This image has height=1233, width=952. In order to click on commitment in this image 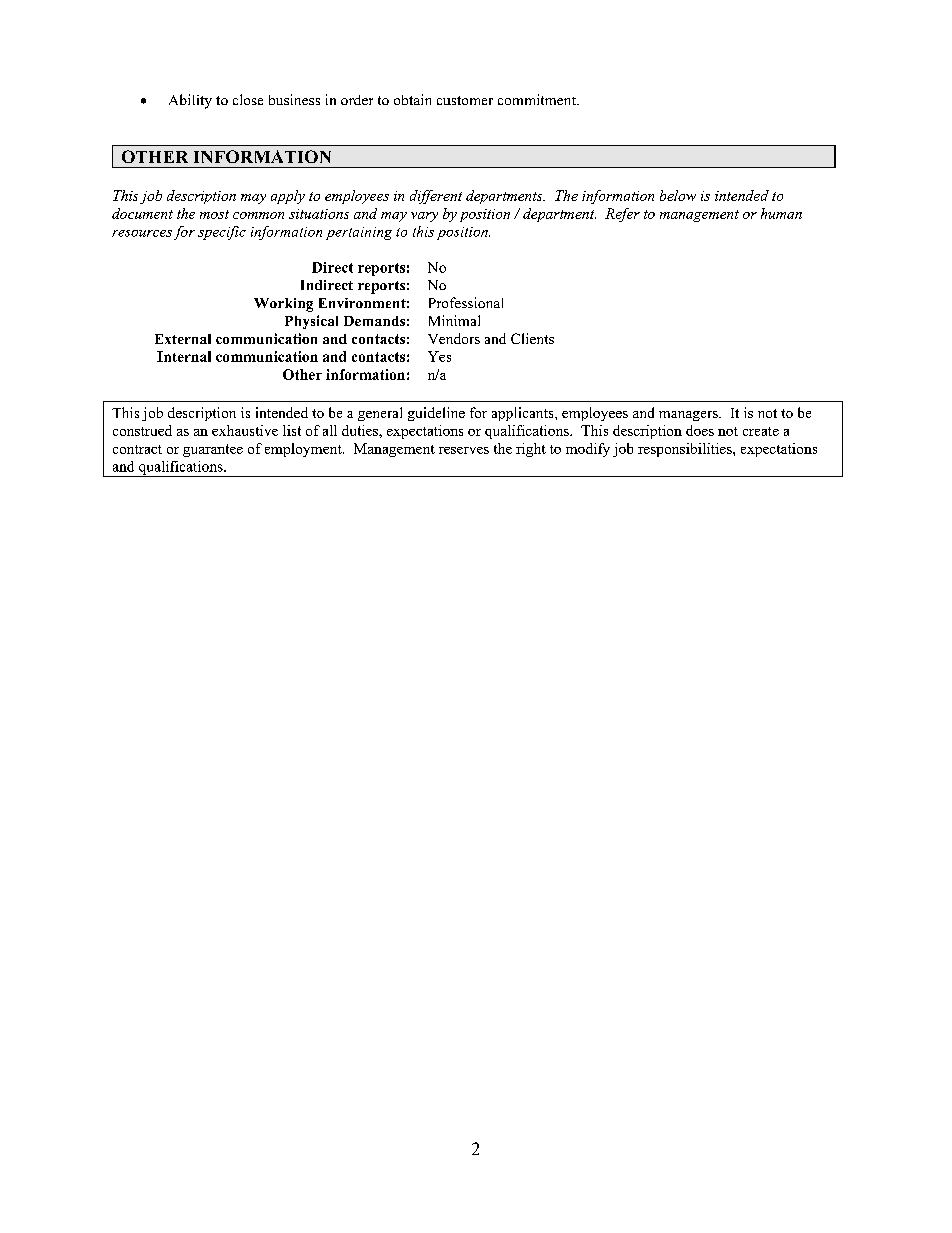, I will do `click(538, 99)`.
